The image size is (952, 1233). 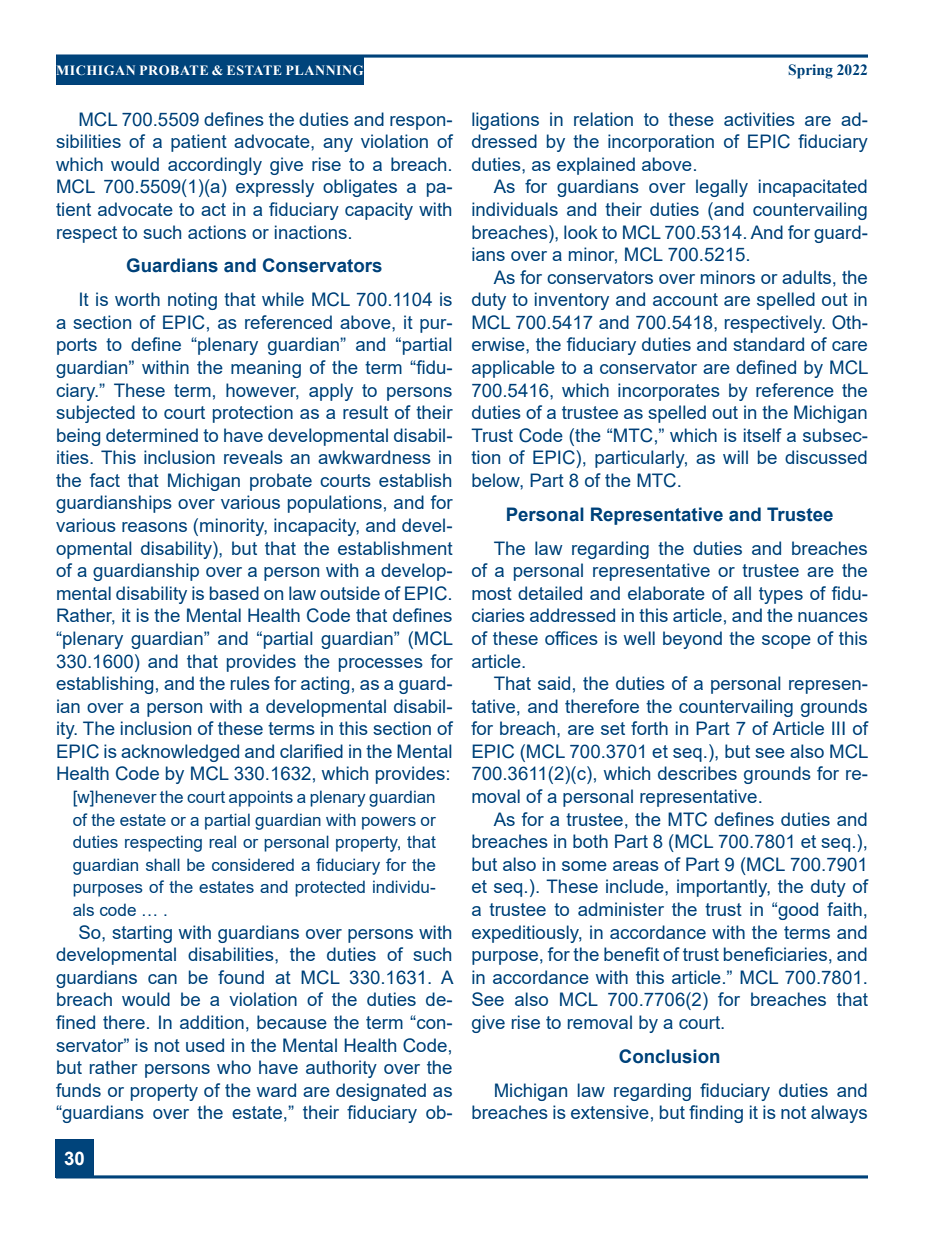 What do you see at coordinates (492, 593) in the image?
I see `most` at bounding box center [492, 593].
